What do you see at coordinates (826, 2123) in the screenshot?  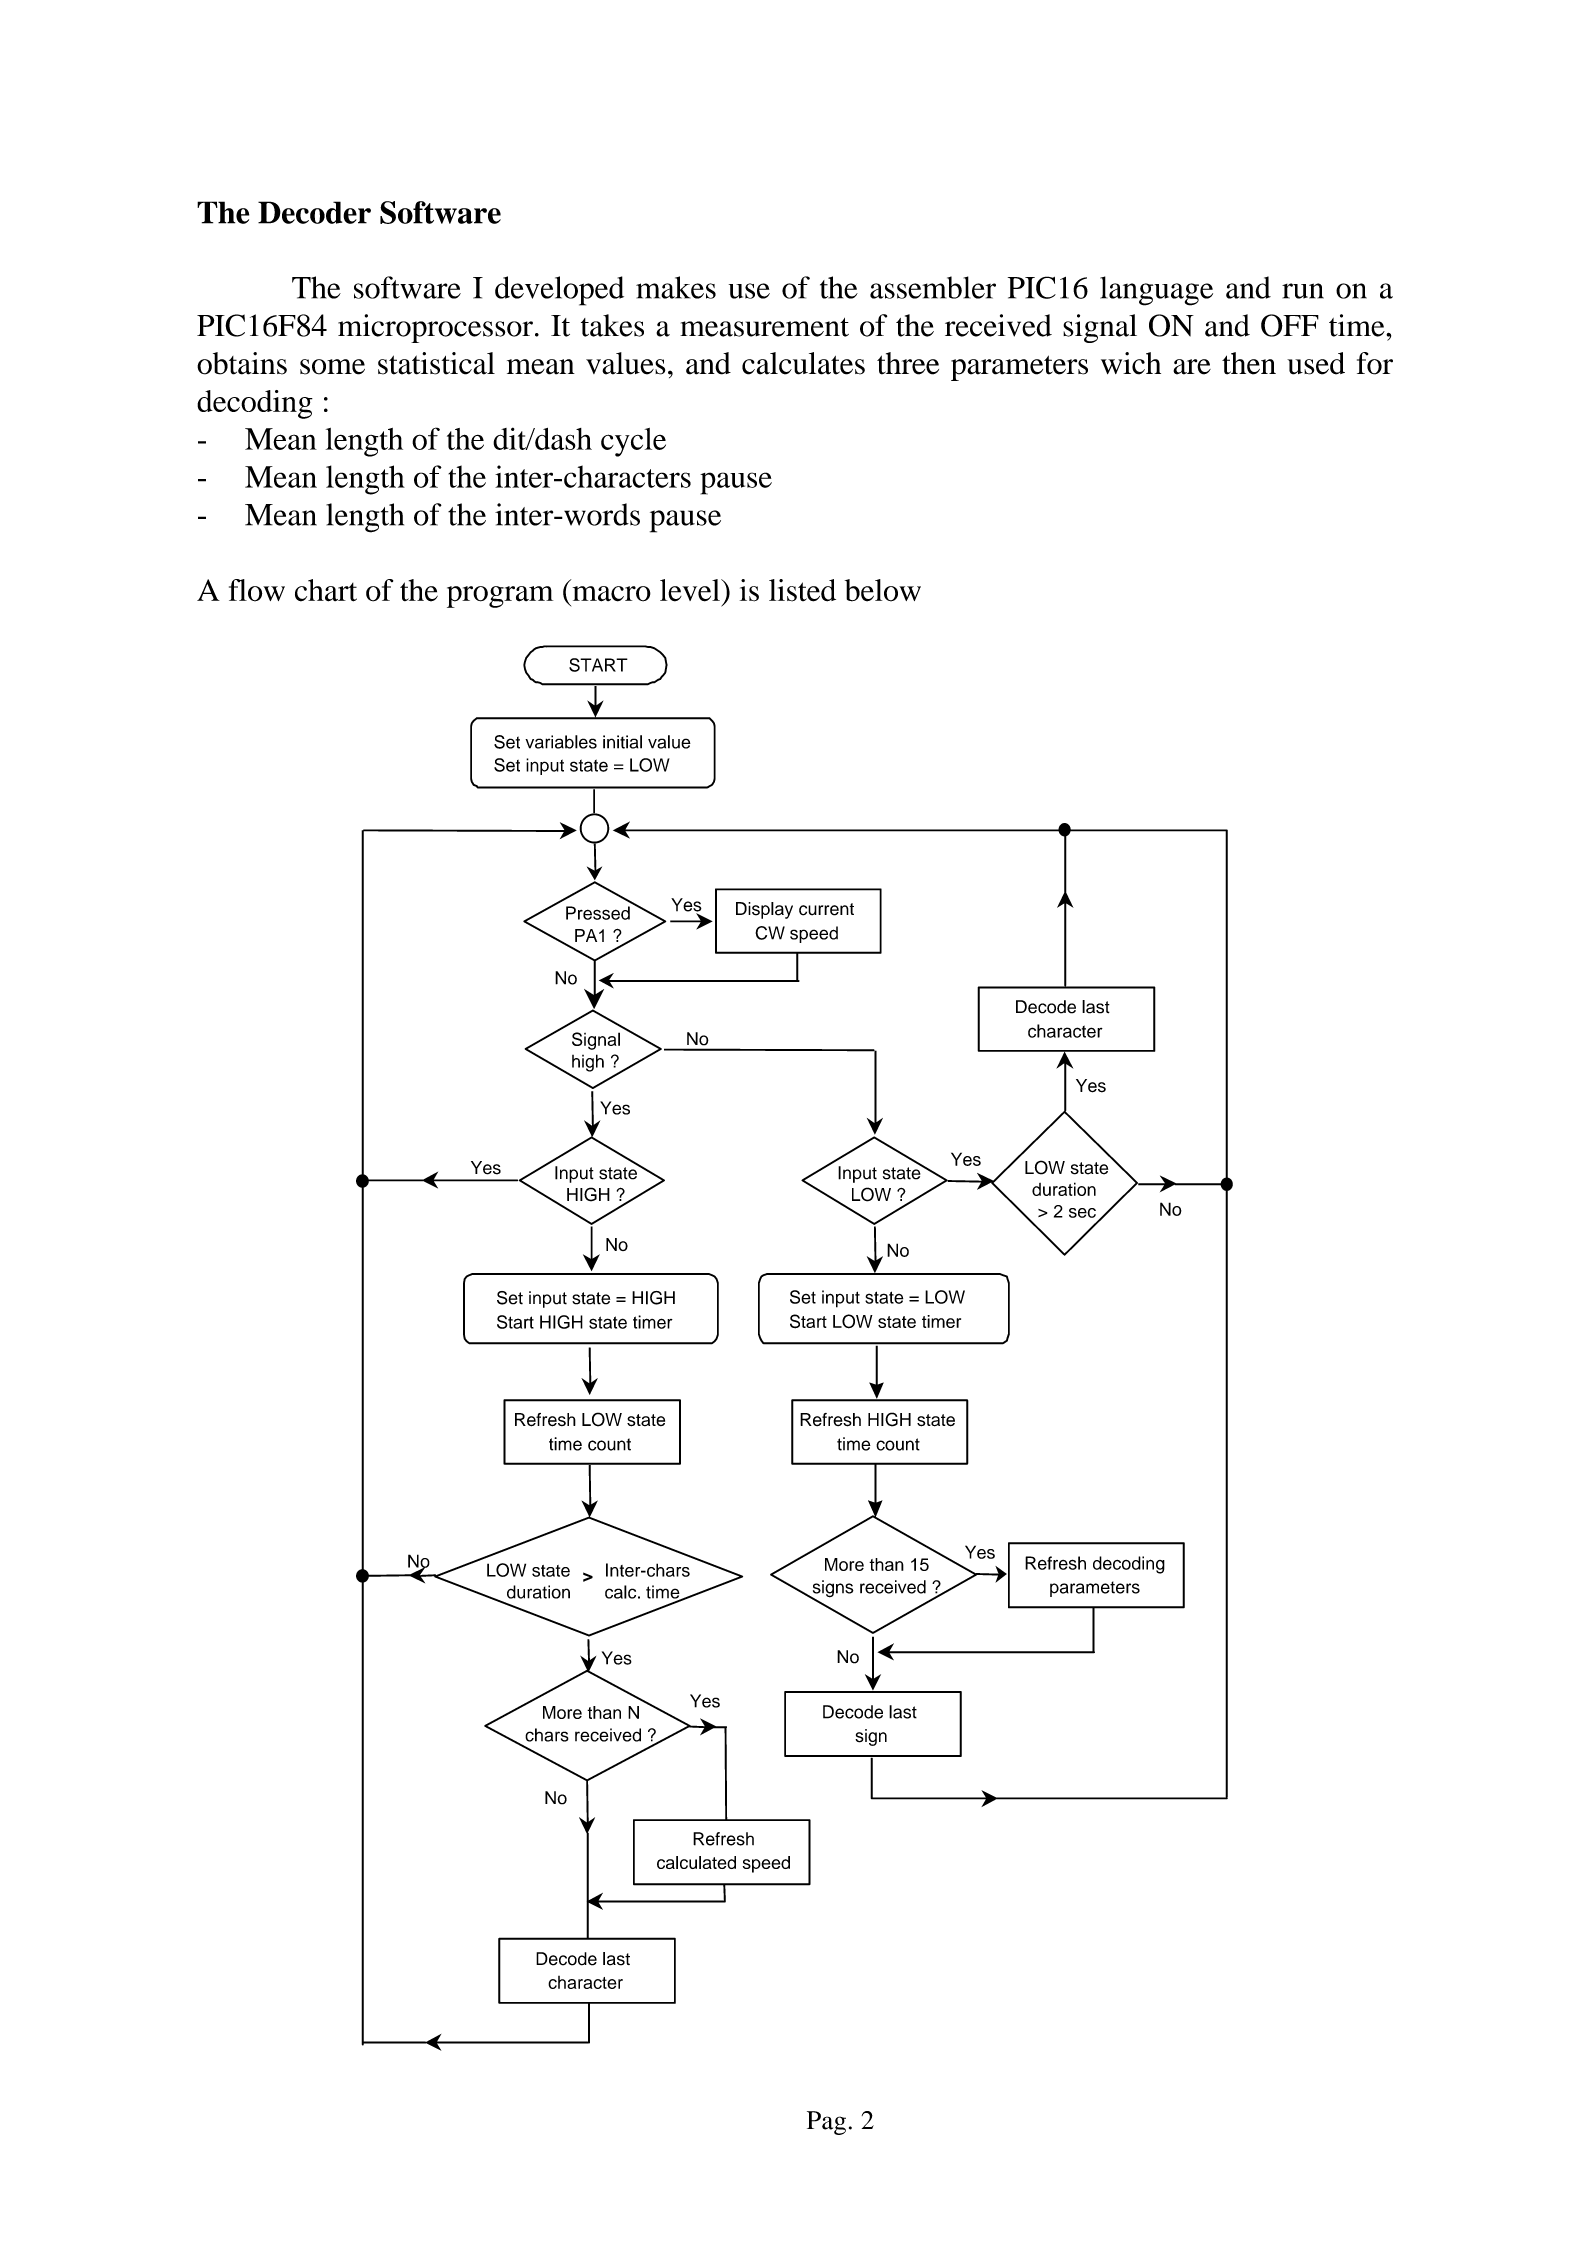 I see `Pag` at bounding box center [826, 2123].
